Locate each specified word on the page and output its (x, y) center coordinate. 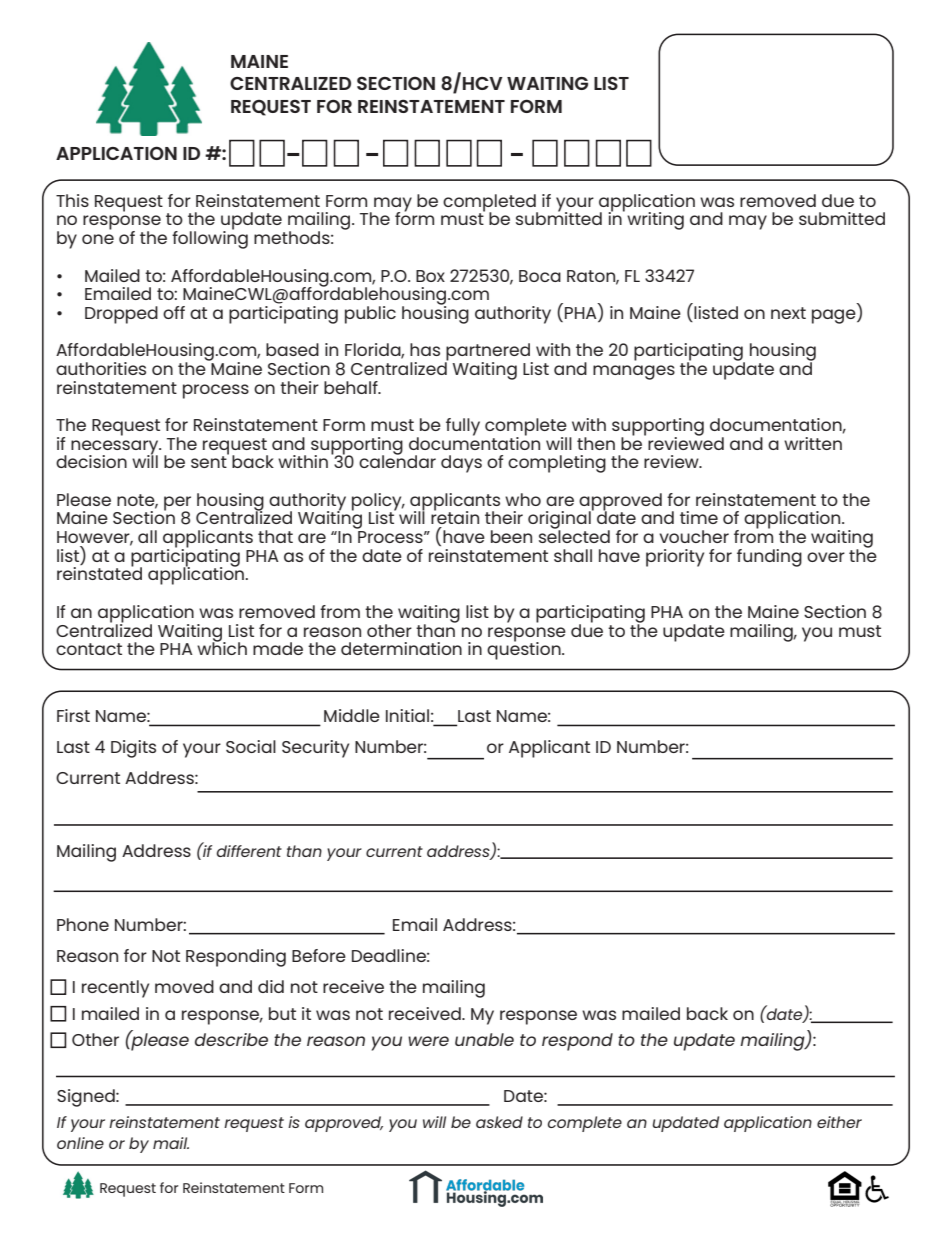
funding (769, 558)
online (80, 1143)
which (222, 647)
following (210, 239)
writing (655, 221)
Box (430, 276)
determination (401, 648)
